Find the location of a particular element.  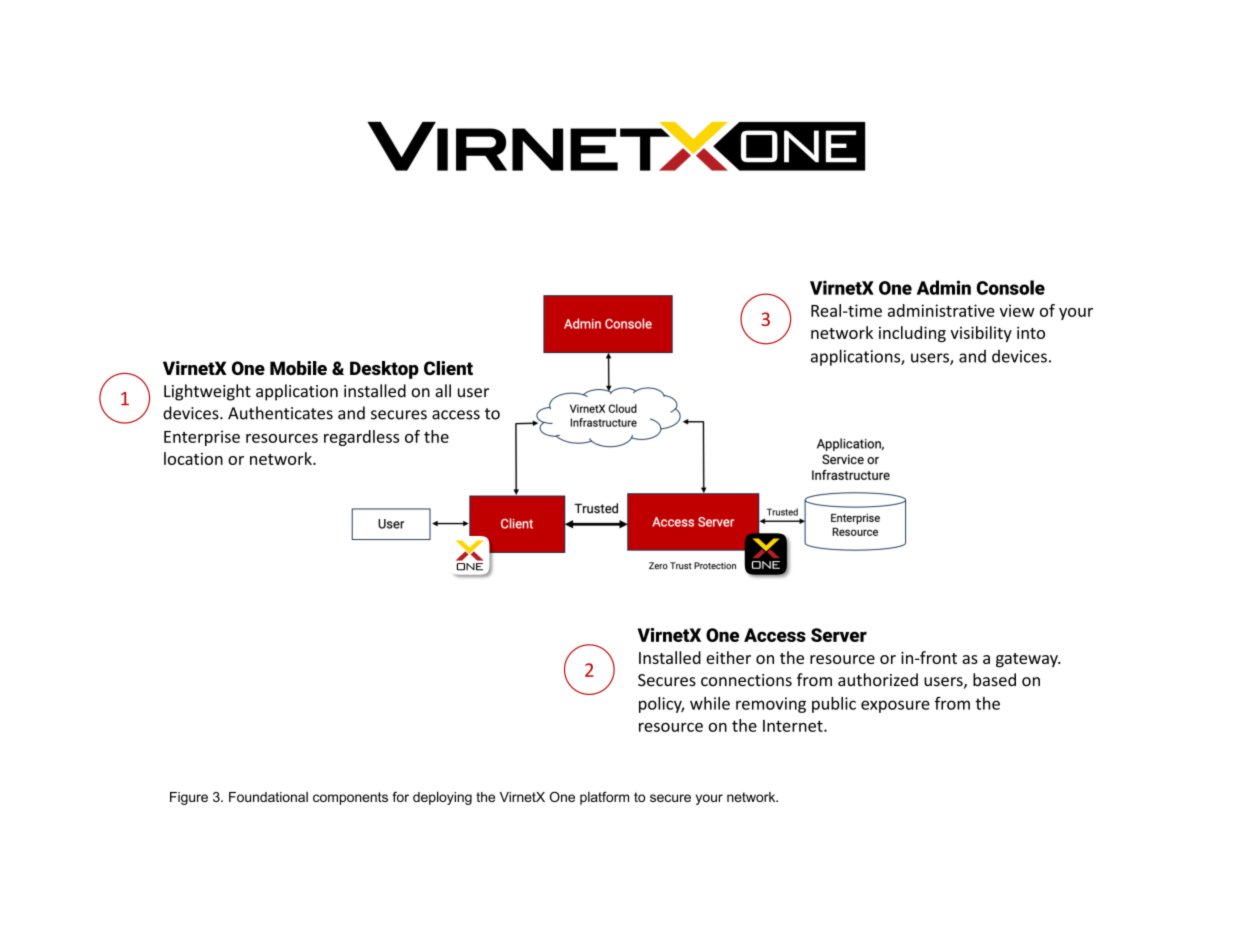

either is located at coordinates (728, 657).
